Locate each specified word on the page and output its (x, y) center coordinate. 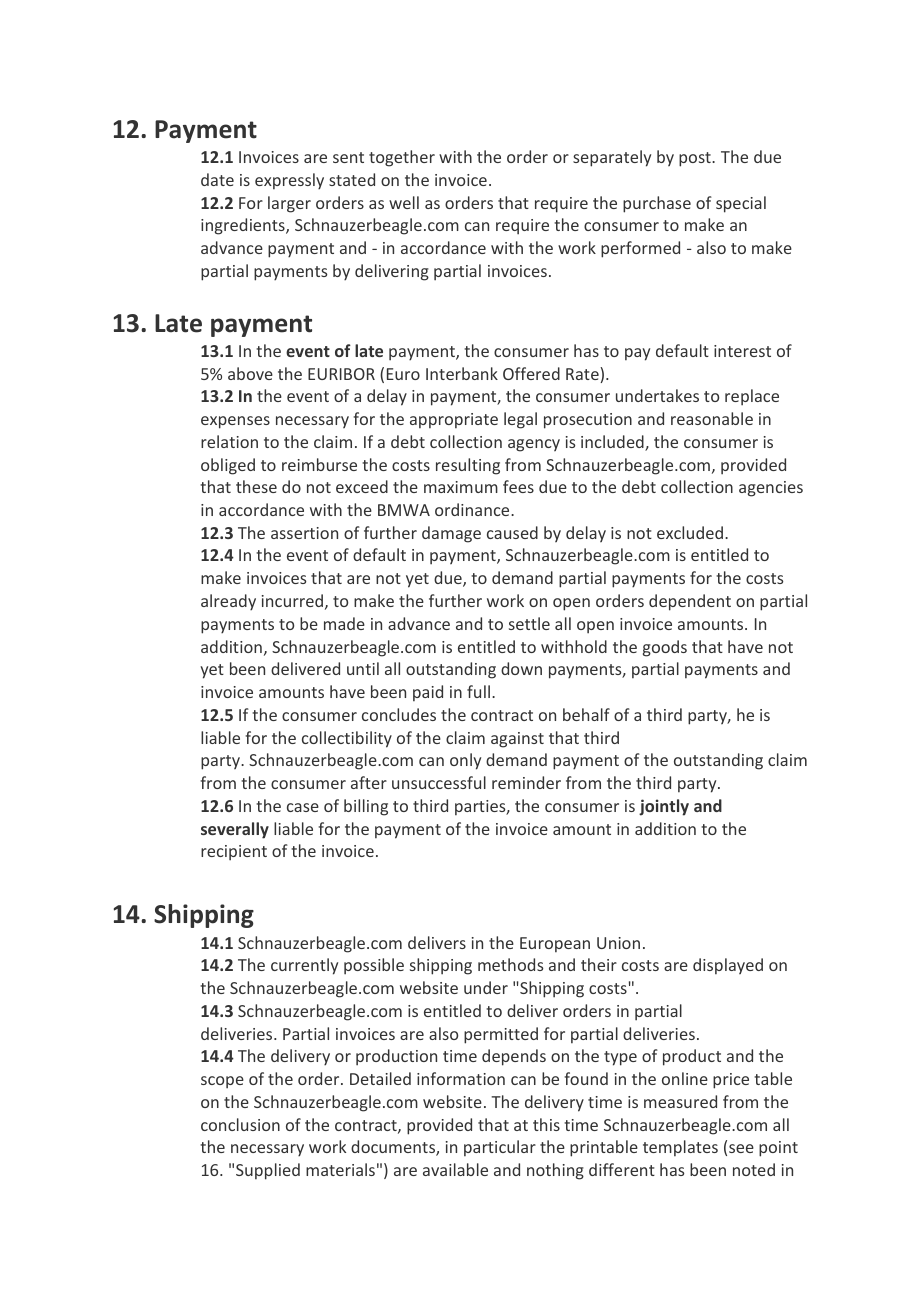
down (521, 668)
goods (665, 648)
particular (500, 1148)
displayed (728, 966)
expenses (235, 422)
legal (520, 420)
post (696, 159)
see (741, 1148)
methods (510, 964)
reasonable (712, 418)
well (404, 202)
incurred (292, 600)
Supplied (268, 1171)
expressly (289, 181)
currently (304, 966)
